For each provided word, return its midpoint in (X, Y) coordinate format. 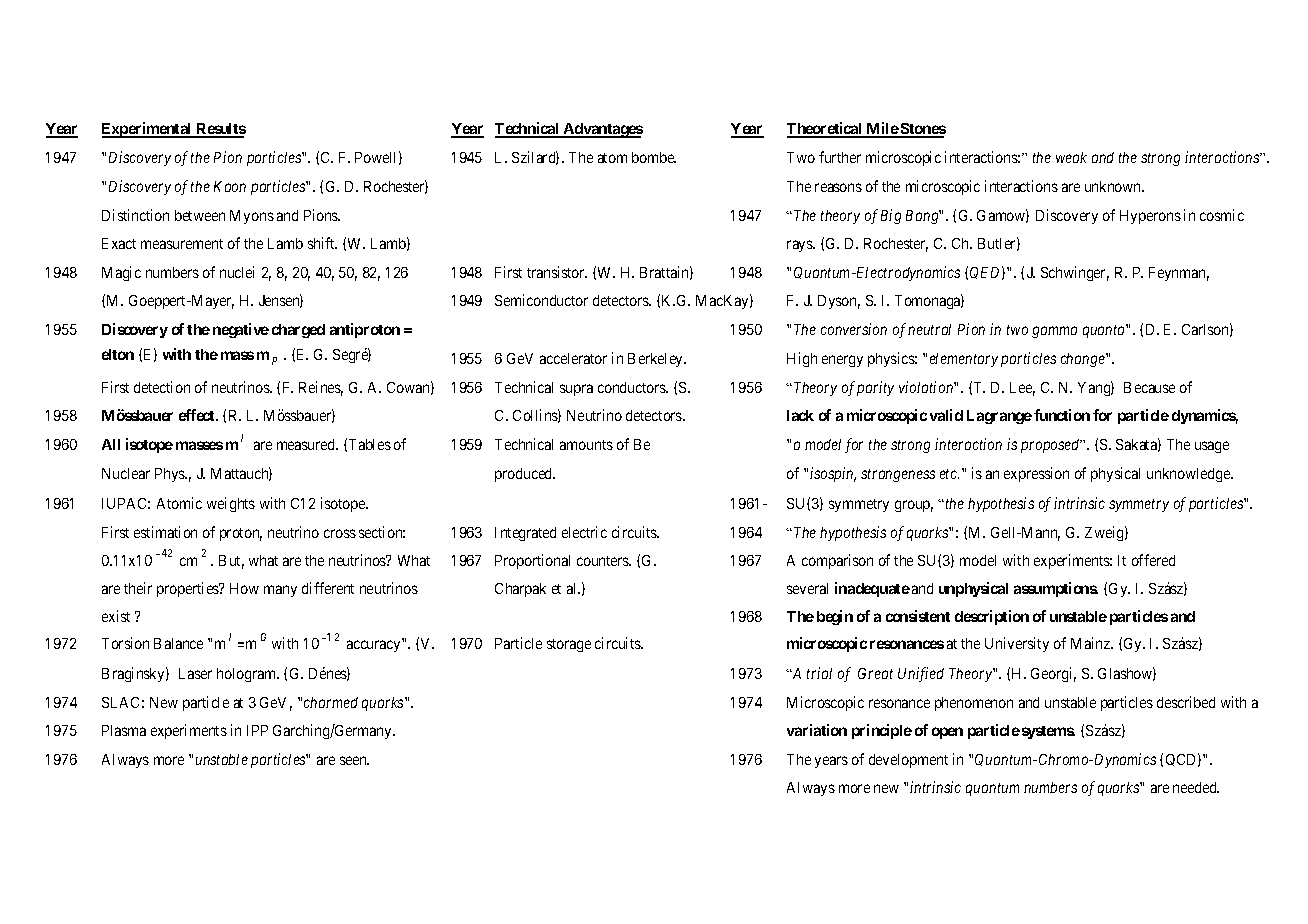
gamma (1054, 332)
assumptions (1056, 589)
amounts (586, 445)
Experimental (148, 130)
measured (307, 444)
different (328, 588)
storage (569, 645)
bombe (654, 157)
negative (241, 330)
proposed (1051, 446)
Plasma (124, 730)
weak (1071, 157)
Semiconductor (541, 300)
